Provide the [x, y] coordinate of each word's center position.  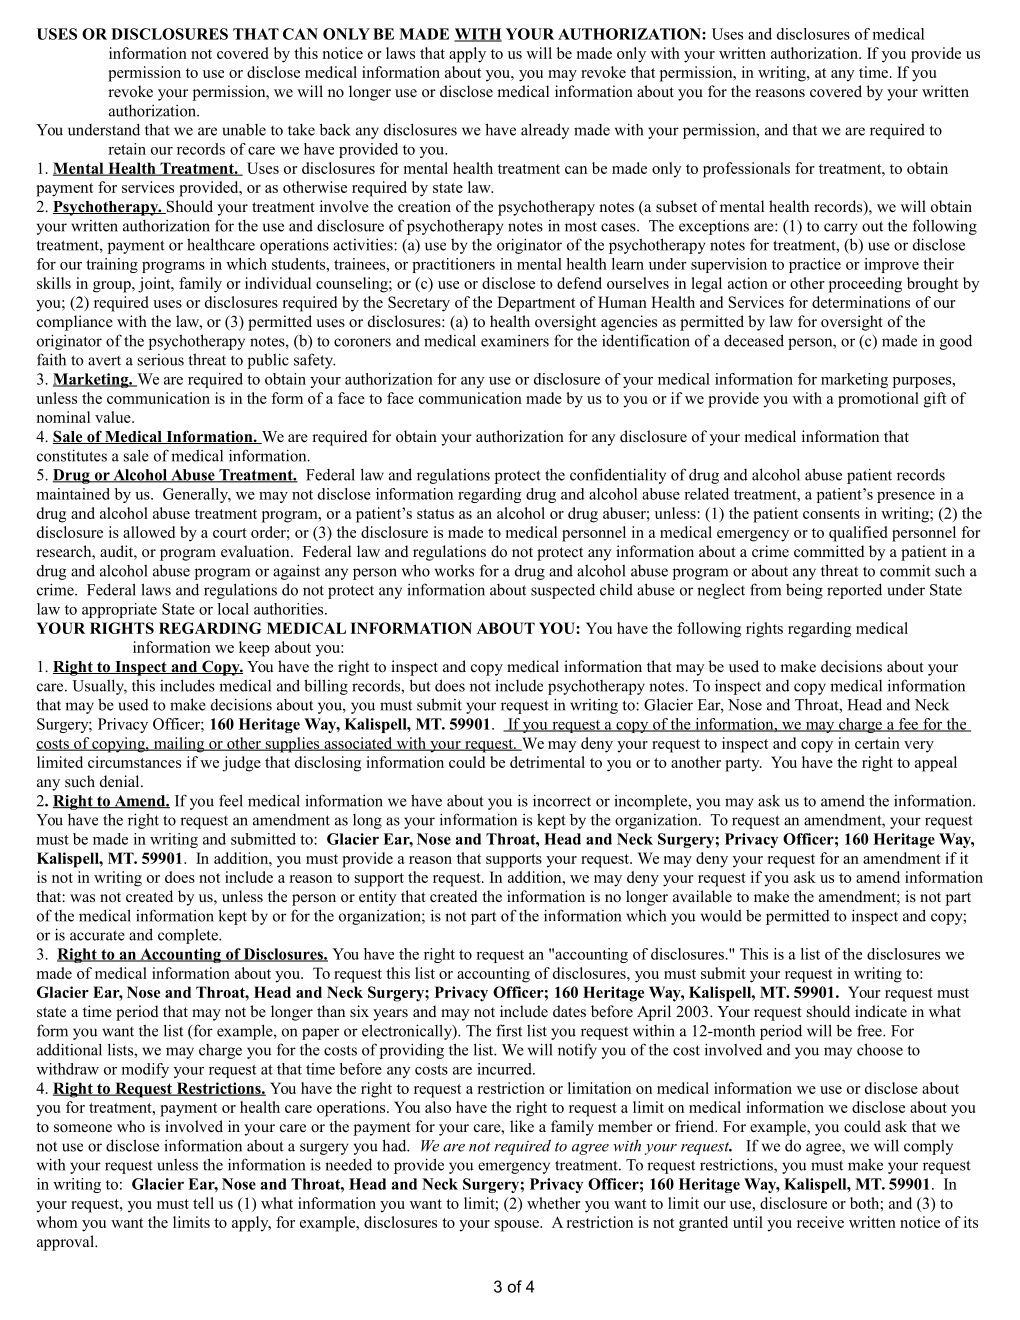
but [420, 685]
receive [820, 1222]
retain [127, 149]
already [545, 131]
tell [203, 1203]
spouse [518, 1226]
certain [877, 743]
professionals [746, 170]
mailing [179, 745]
